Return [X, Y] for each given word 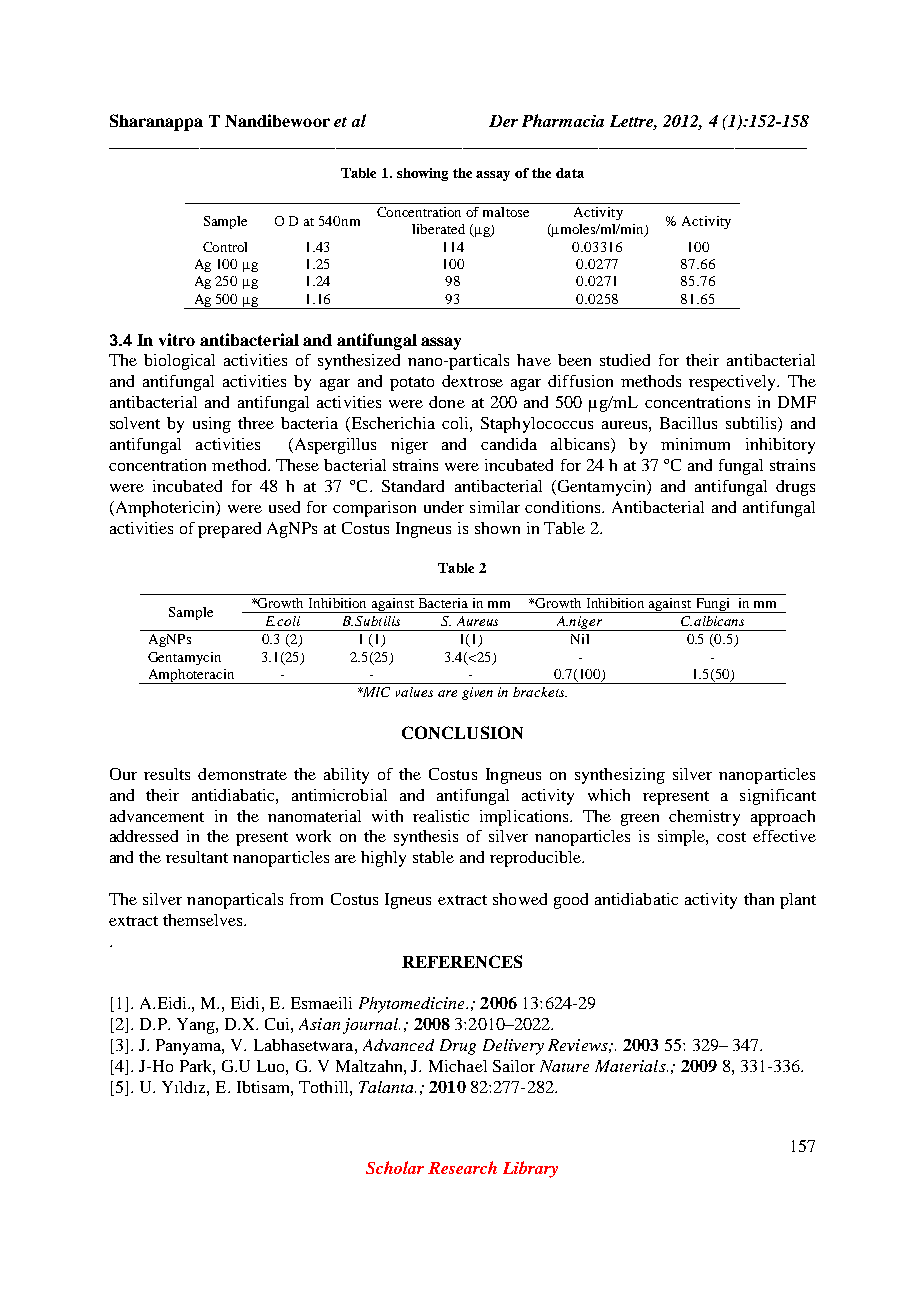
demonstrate [242, 774]
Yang [197, 1026]
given [477, 693]
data [570, 173]
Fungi [713, 605]
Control [225, 247]
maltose [506, 212]
